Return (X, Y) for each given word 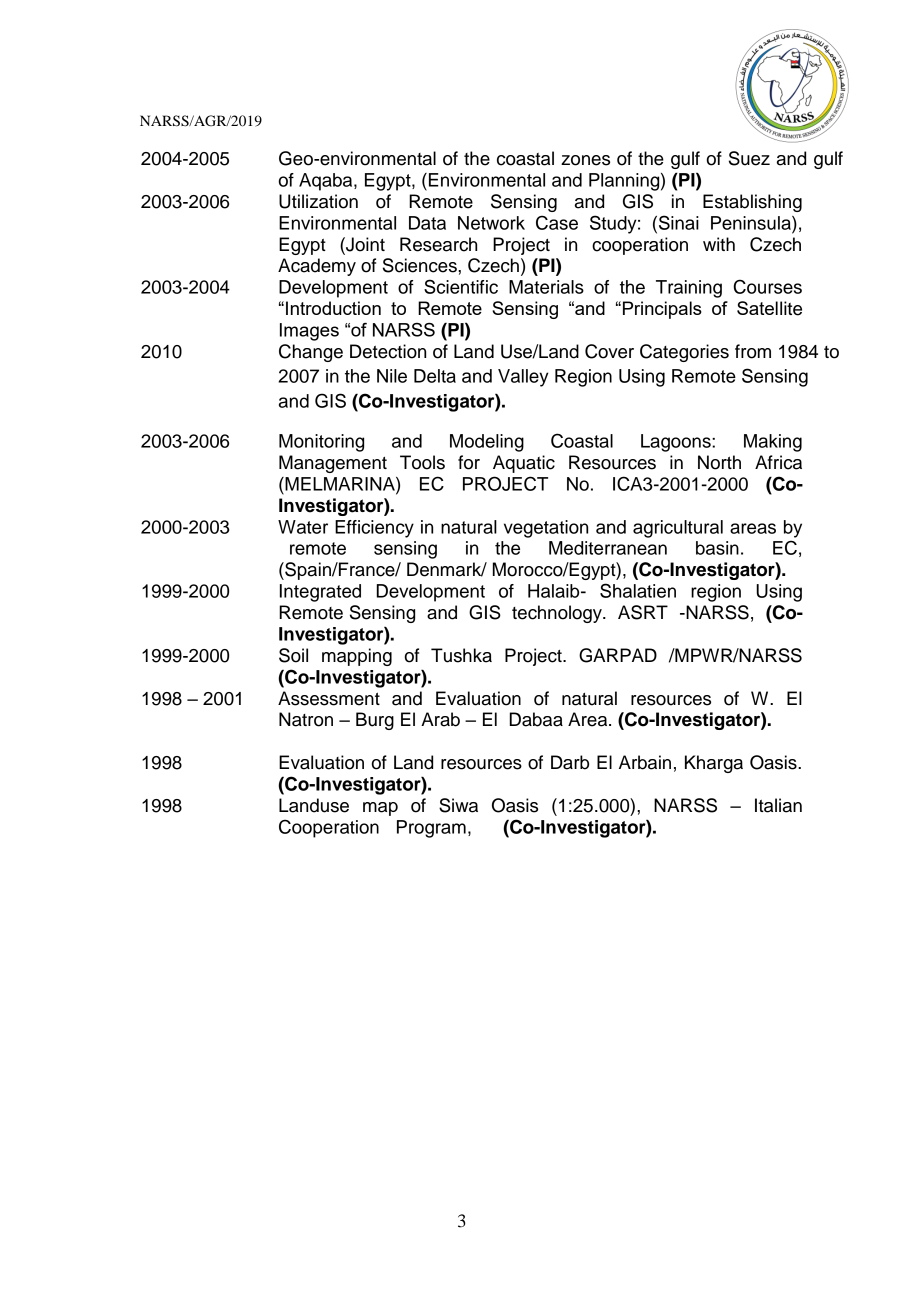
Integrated (320, 593)
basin (717, 548)
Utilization (318, 201)
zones (585, 160)
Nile (392, 376)
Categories (684, 353)
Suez (749, 158)
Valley (523, 378)
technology (558, 614)
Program (431, 829)
